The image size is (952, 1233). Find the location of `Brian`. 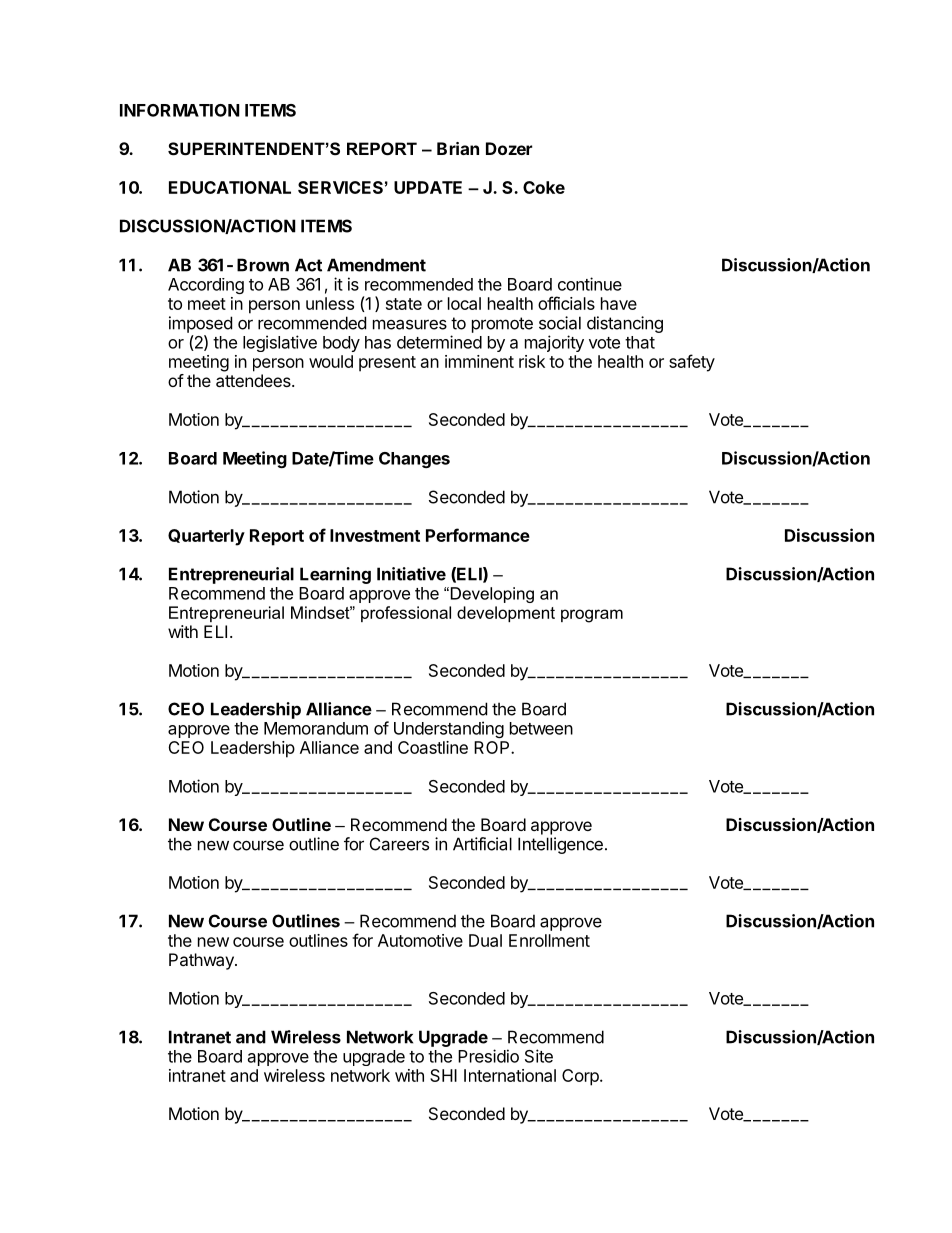

Brian is located at coordinates (458, 148).
